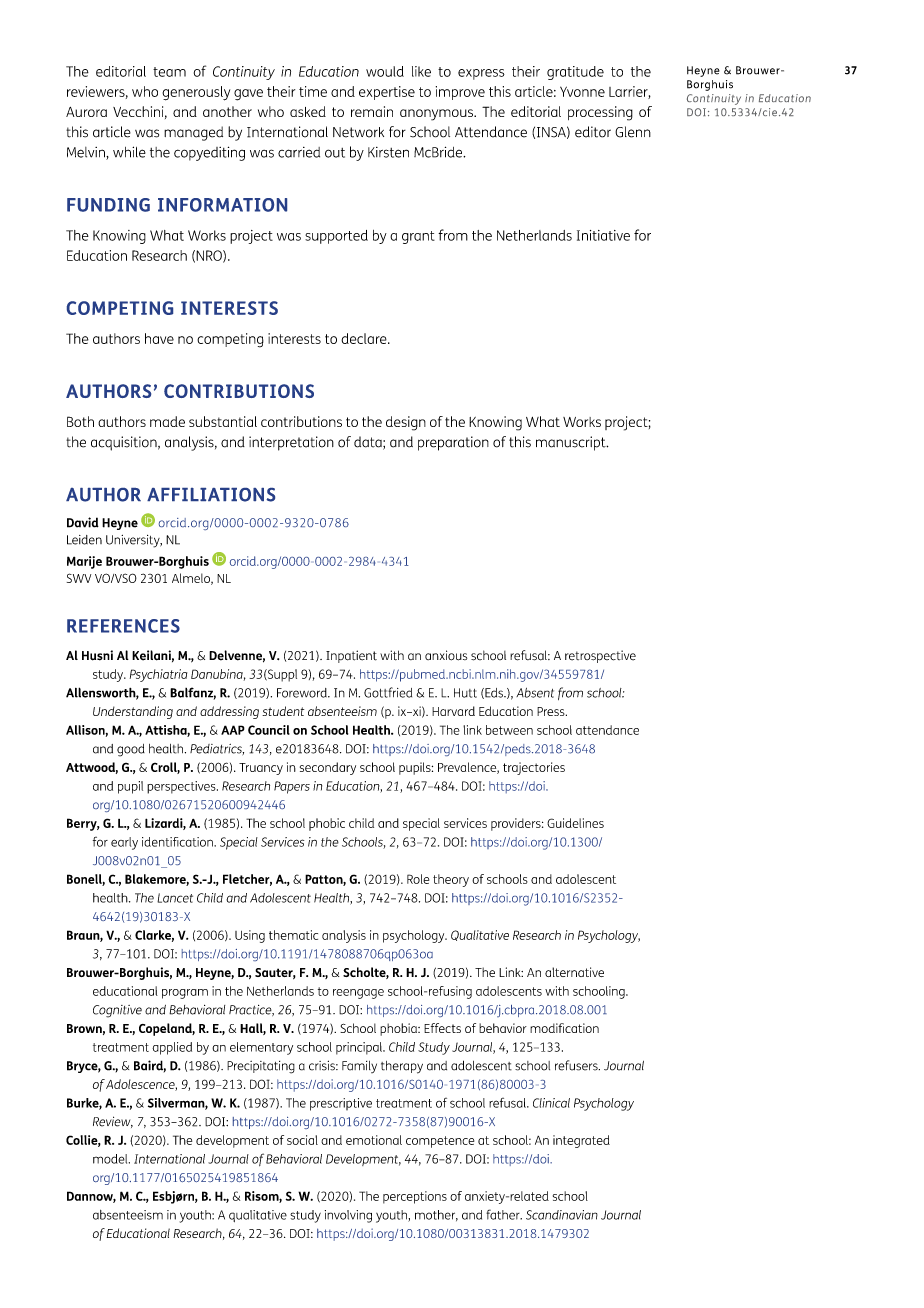  What do you see at coordinates (574, 972) in the image?
I see `alternative` at bounding box center [574, 972].
